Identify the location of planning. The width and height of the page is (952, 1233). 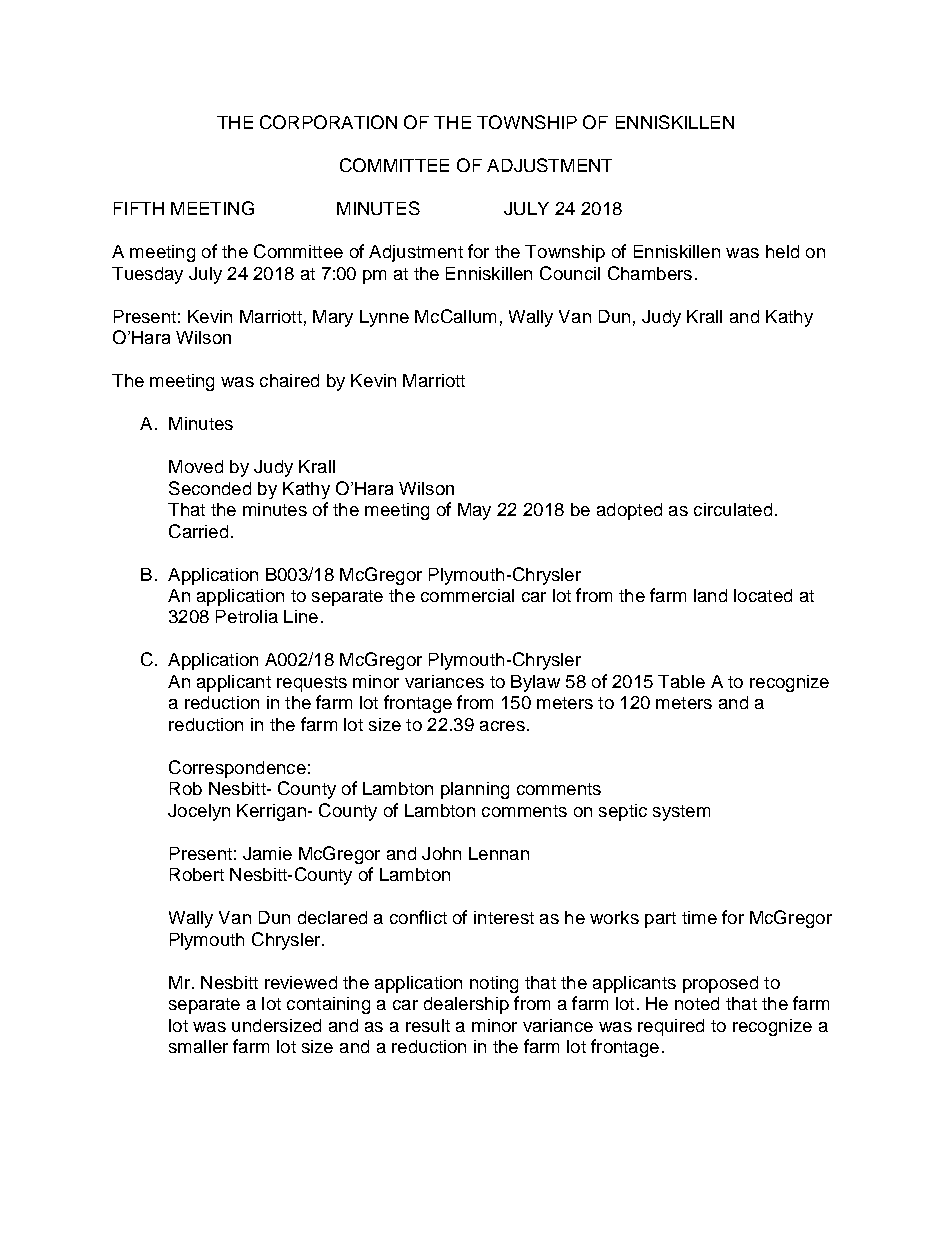
(475, 790).
